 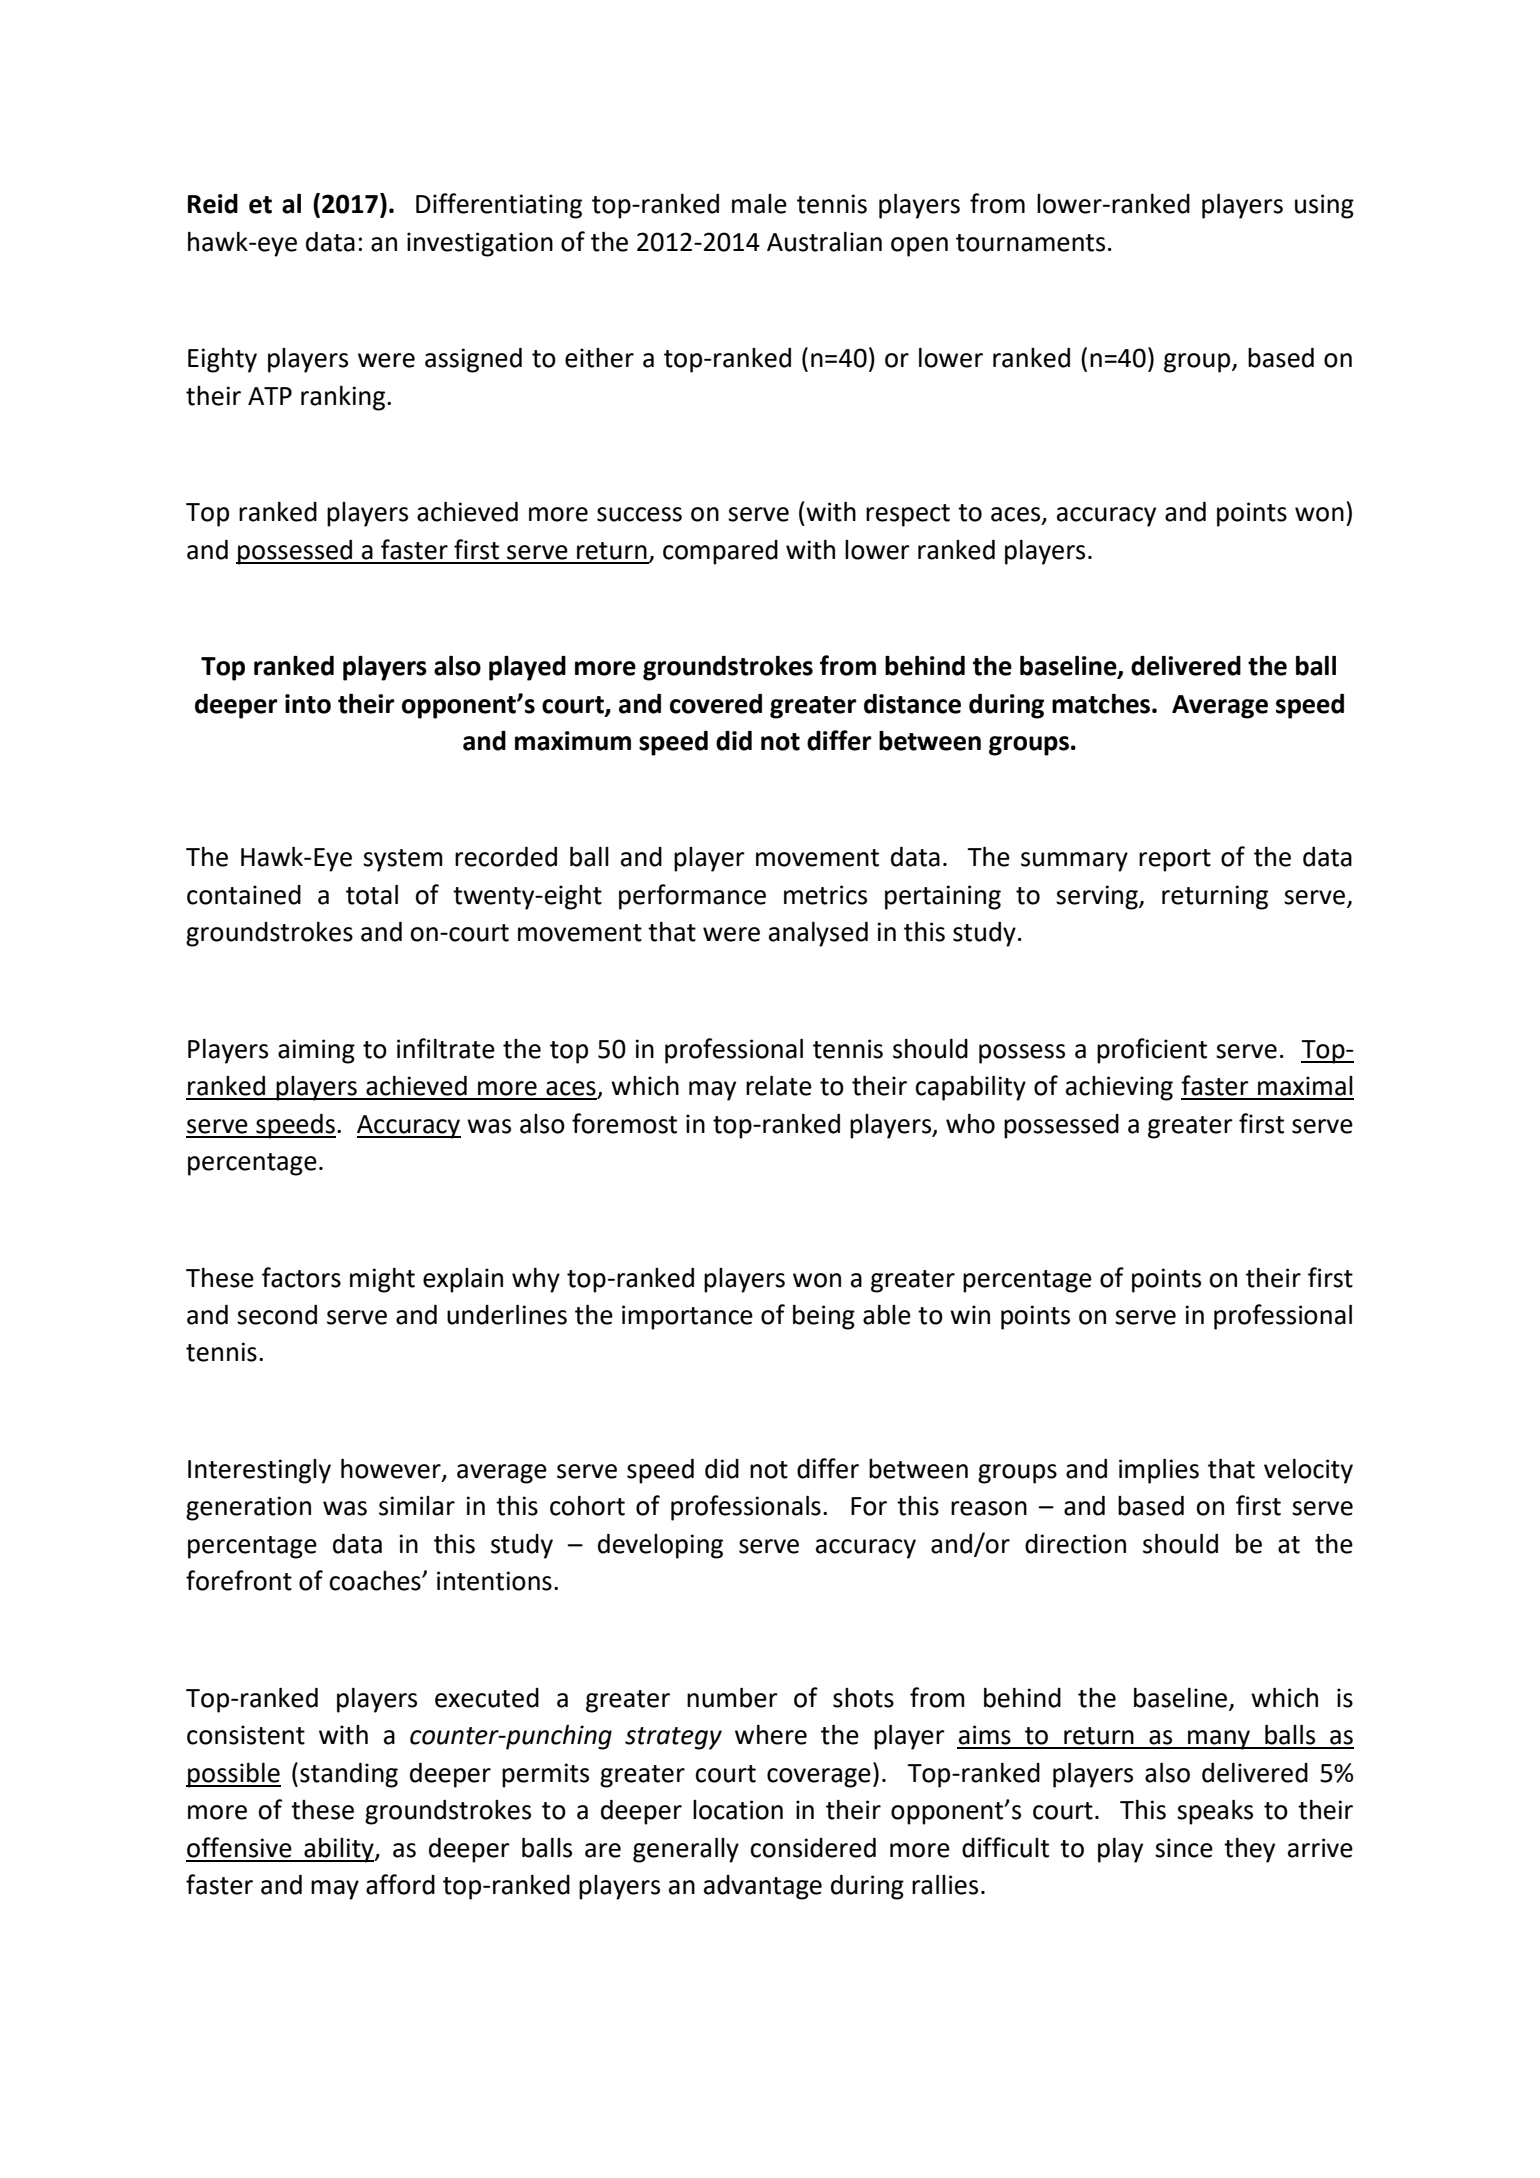 I want to click on aiming, so click(x=316, y=1051).
